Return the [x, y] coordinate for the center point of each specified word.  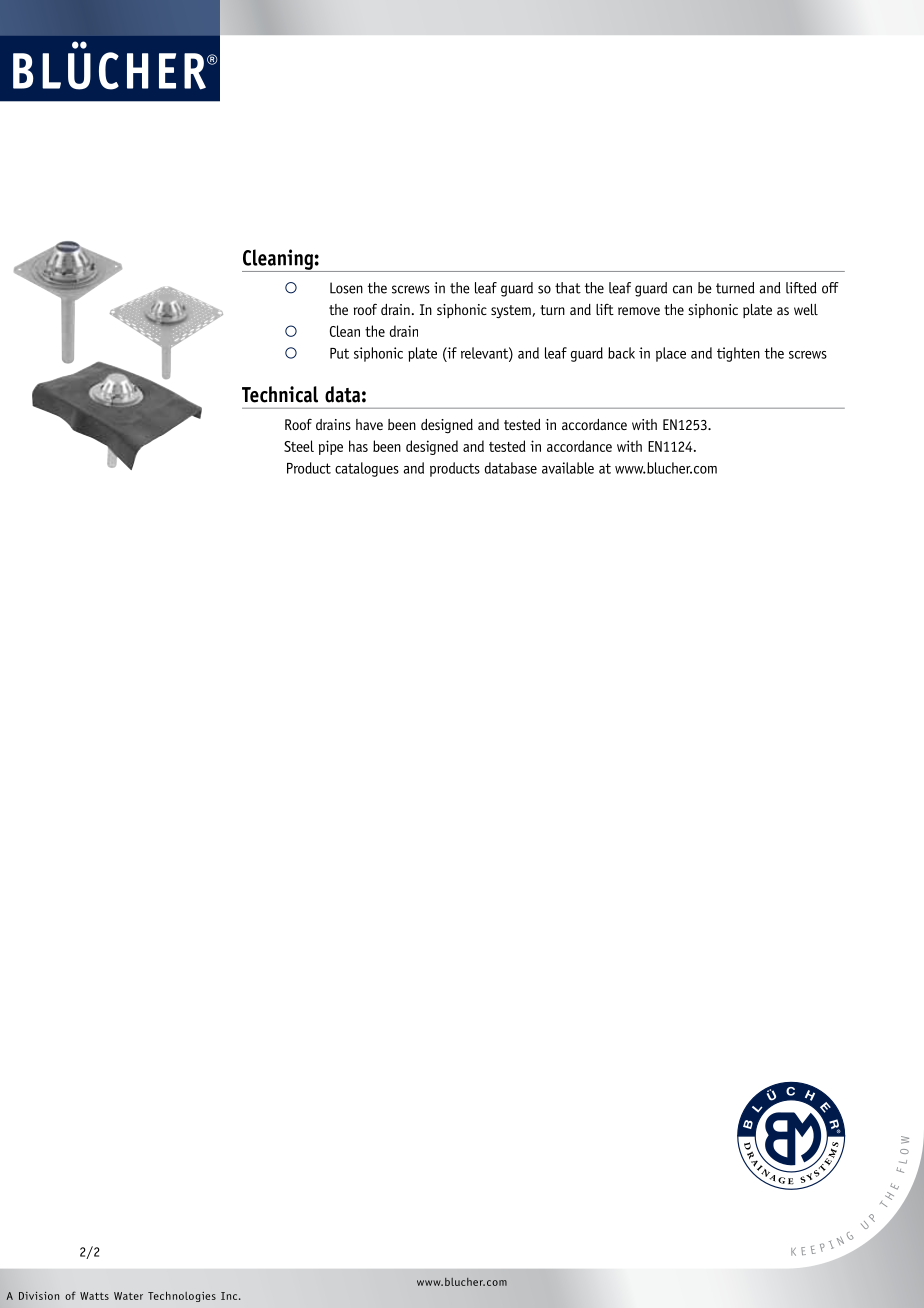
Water [128, 1296]
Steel [299, 446]
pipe [331, 447]
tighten [738, 354]
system [512, 312]
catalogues [367, 469]
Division [39, 1296]
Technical [280, 394]
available [568, 468]
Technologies [182, 1296]
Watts [94, 1296]
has [358, 446]
